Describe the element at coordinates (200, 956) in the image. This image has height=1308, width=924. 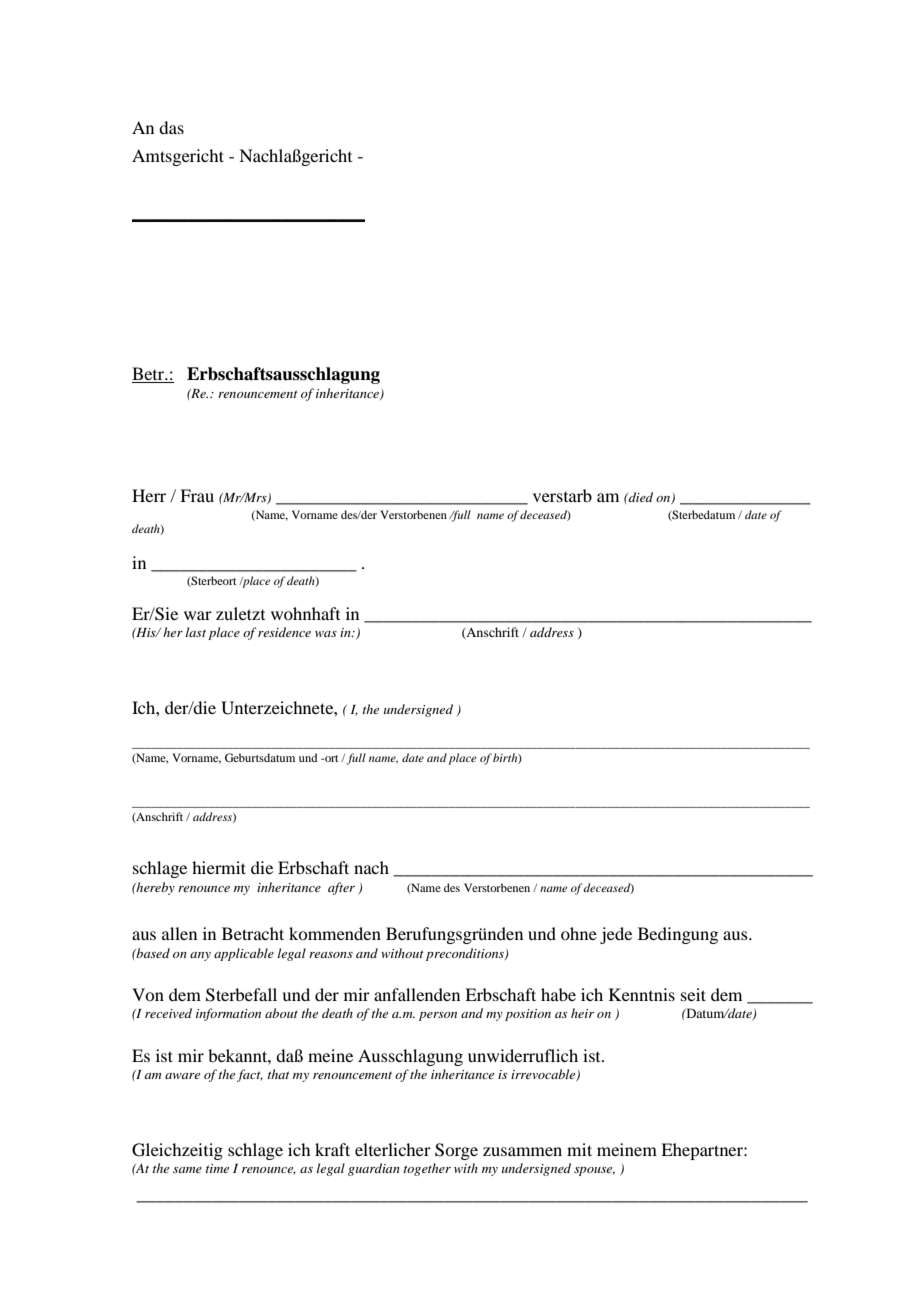
I see `any` at that location.
